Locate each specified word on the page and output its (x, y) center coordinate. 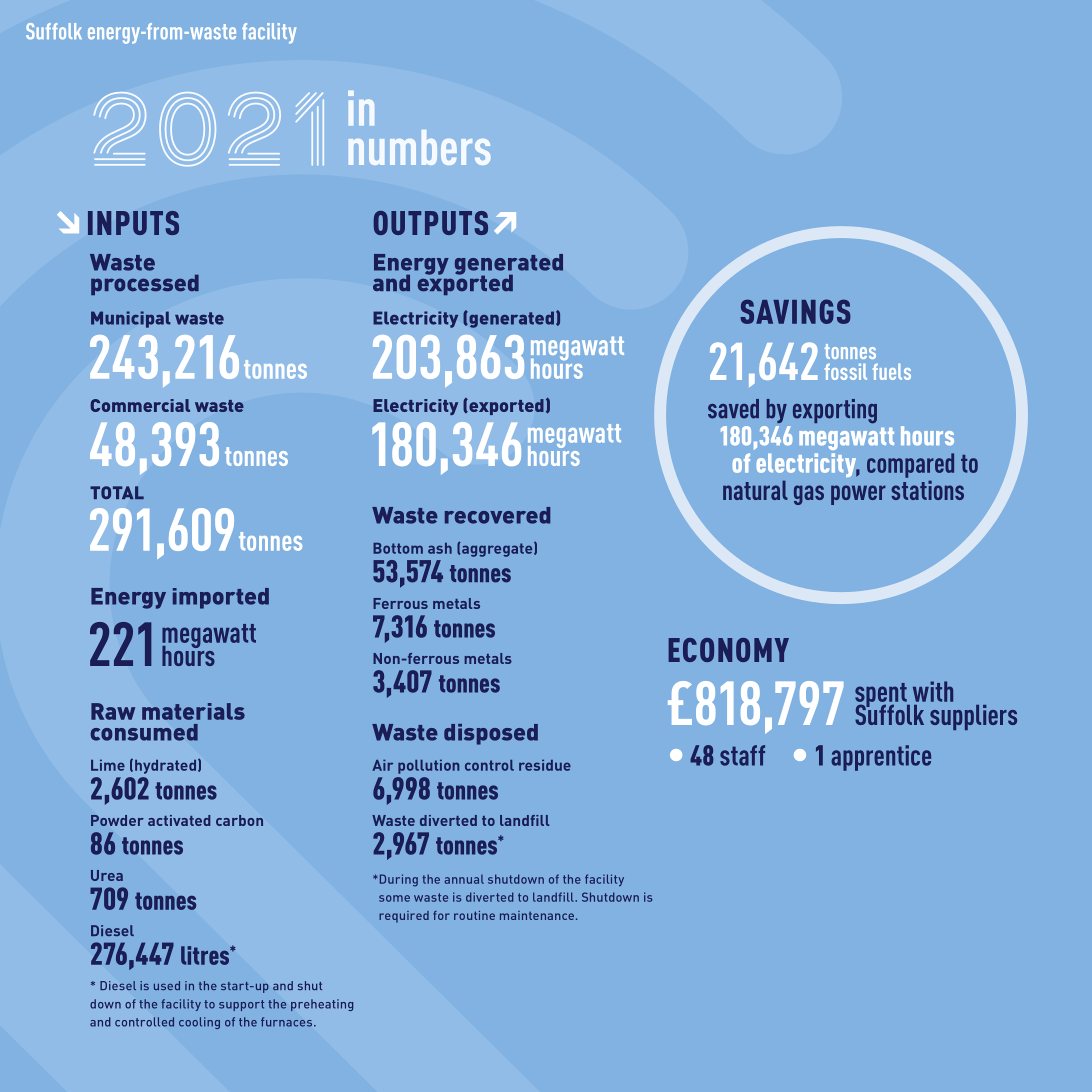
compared (910, 465)
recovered (497, 515)
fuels (892, 371)
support (241, 1005)
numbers (419, 147)
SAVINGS (795, 311)
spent (882, 696)
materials (193, 711)
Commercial (140, 405)
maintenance (538, 915)
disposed (491, 734)
